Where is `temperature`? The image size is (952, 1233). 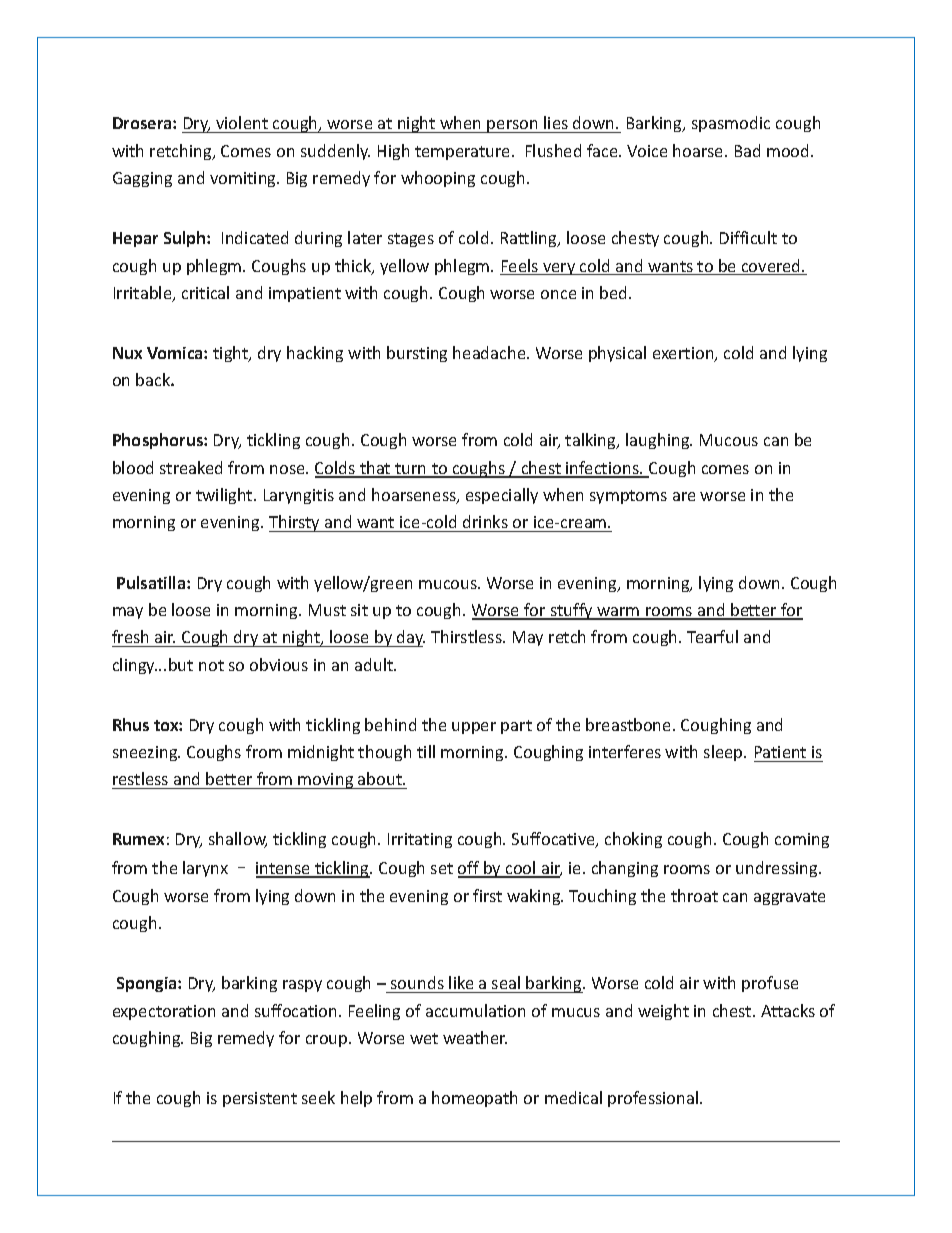
temperature is located at coordinates (464, 153).
